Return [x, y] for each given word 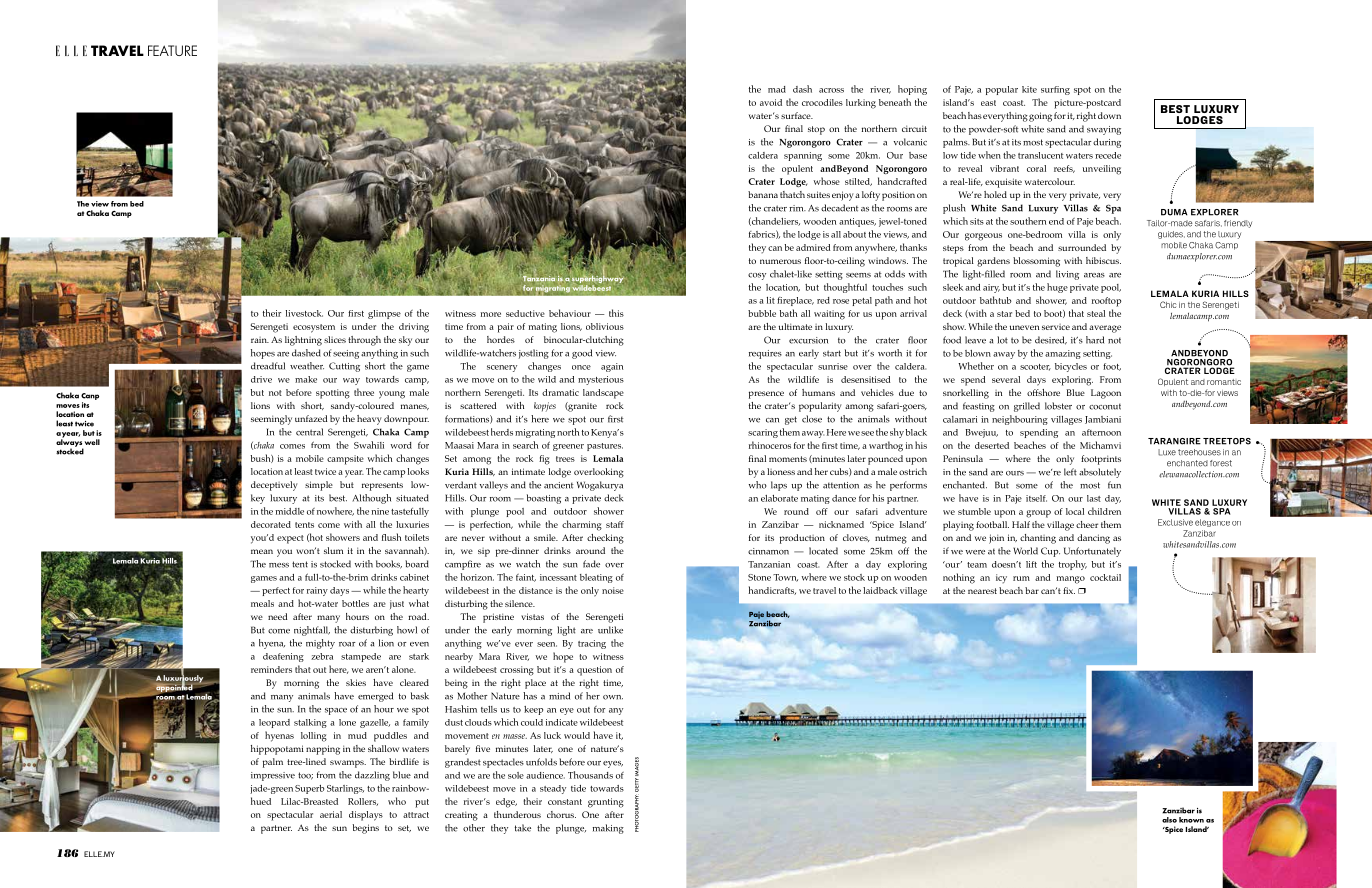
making [608, 829]
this [616, 313]
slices [335, 339]
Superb [309, 789]
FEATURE [172, 50]
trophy [1073, 565]
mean [262, 551]
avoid [771, 102]
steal [1096, 313]
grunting [606, 803]
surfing [1055, 90]
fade [591, 564]
